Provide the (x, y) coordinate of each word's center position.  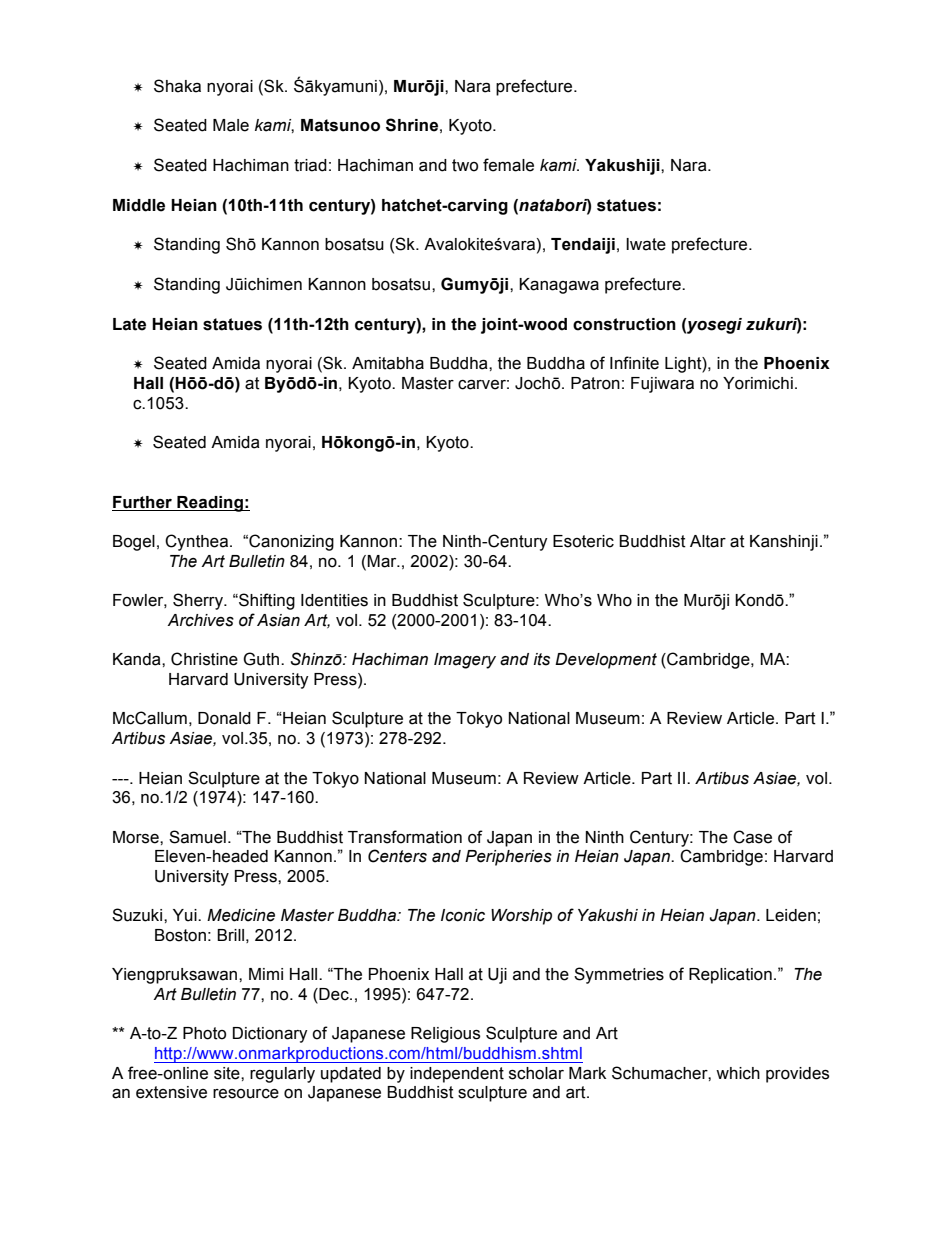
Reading (210, 504)
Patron (595, 383)
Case (752, 837)
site (228, 1073)
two (465, 165)
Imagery (465, 661)
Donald (224, 718)
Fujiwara (662, 385)
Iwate (646, 244)
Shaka (177, 86)
